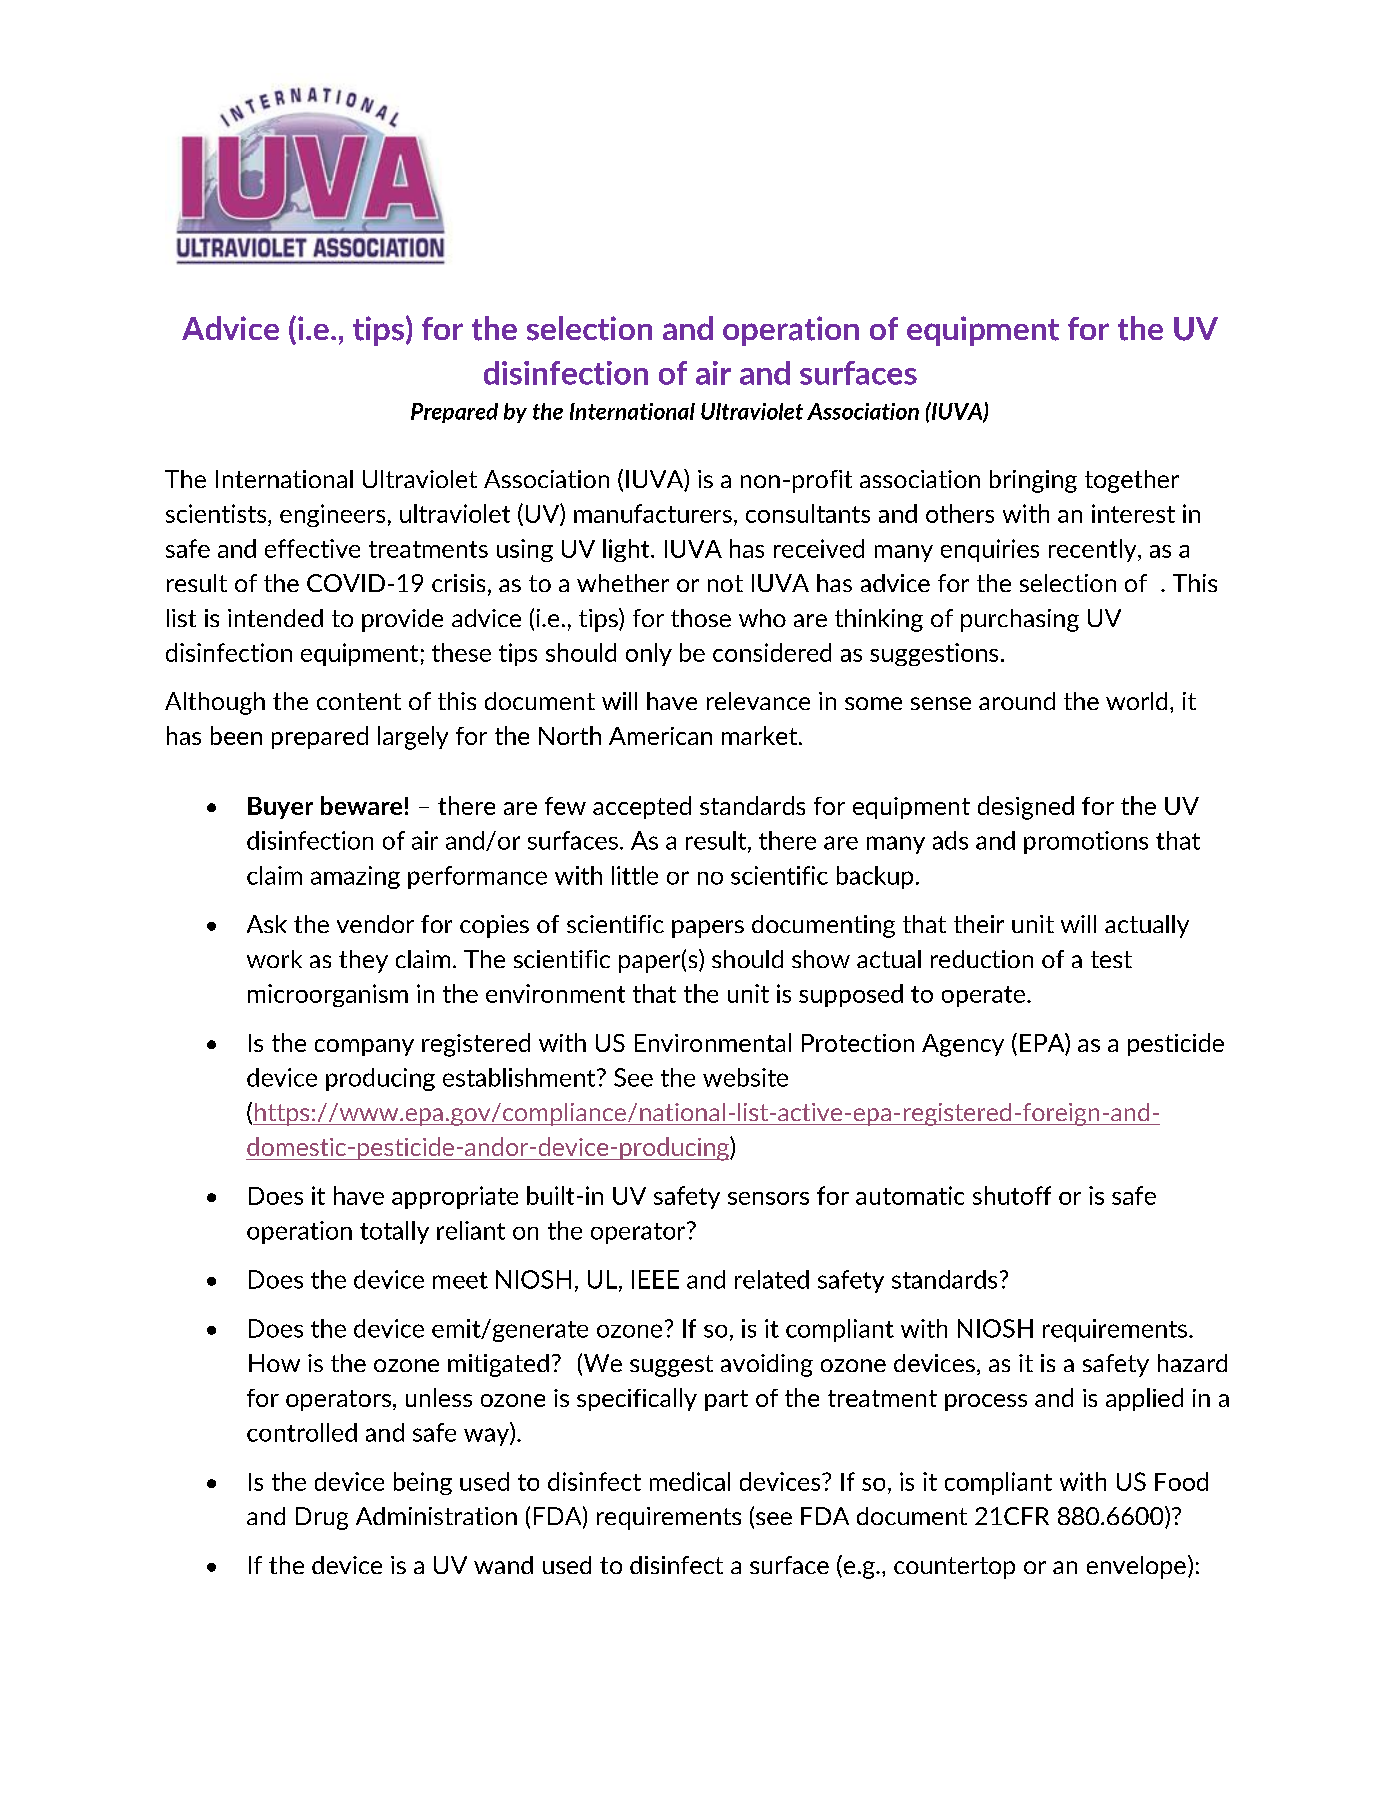 The width and height of the image is (1400, 1812). I want to click on hazard, so click(1192, 1363).
